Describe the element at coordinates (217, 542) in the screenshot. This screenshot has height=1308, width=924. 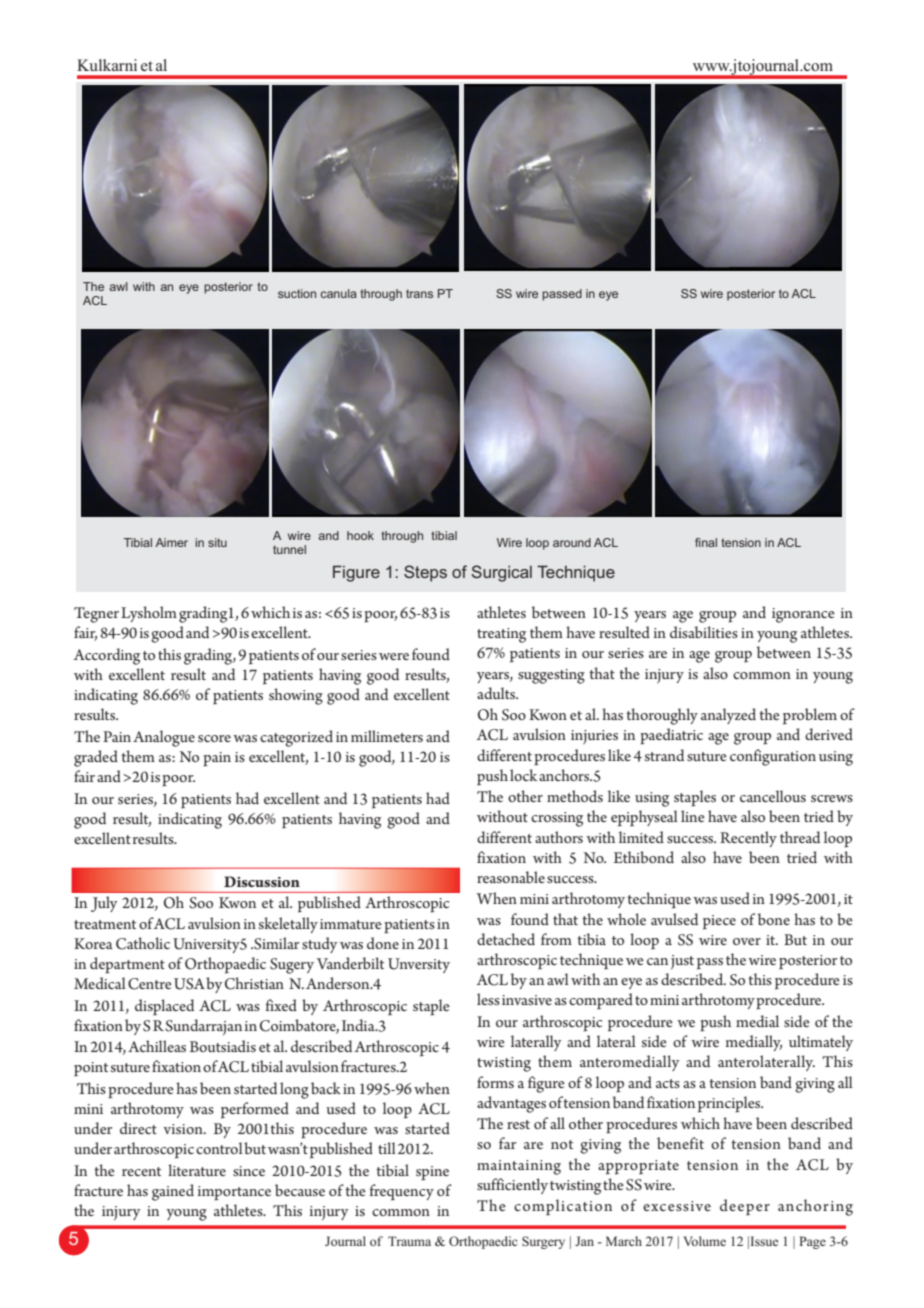
I see `situ` at that location.
